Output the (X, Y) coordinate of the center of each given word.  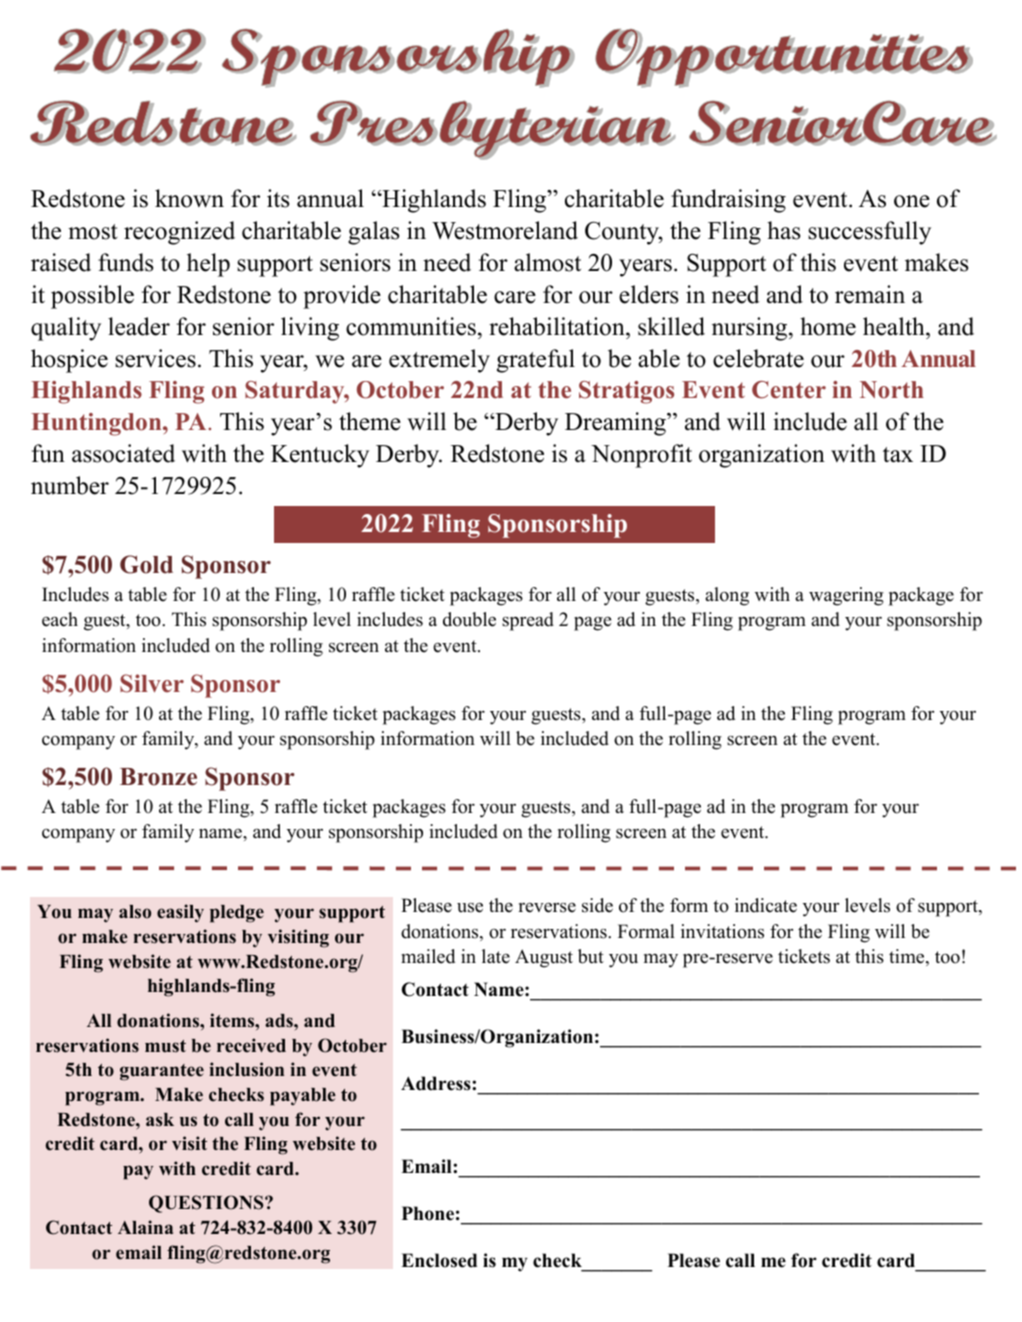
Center (789, 390)
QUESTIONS (207, 1204)
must (165, 1046)
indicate (766, 905)
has (783, 230)
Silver (152, 683)
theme (370, 421)
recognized (179, 233)
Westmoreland (505, 230)
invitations (722, 931)
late (496, 956)
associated (123, 453)
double (469, 619)
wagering (846, 596)
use (470, 907)
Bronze (158, 777)
